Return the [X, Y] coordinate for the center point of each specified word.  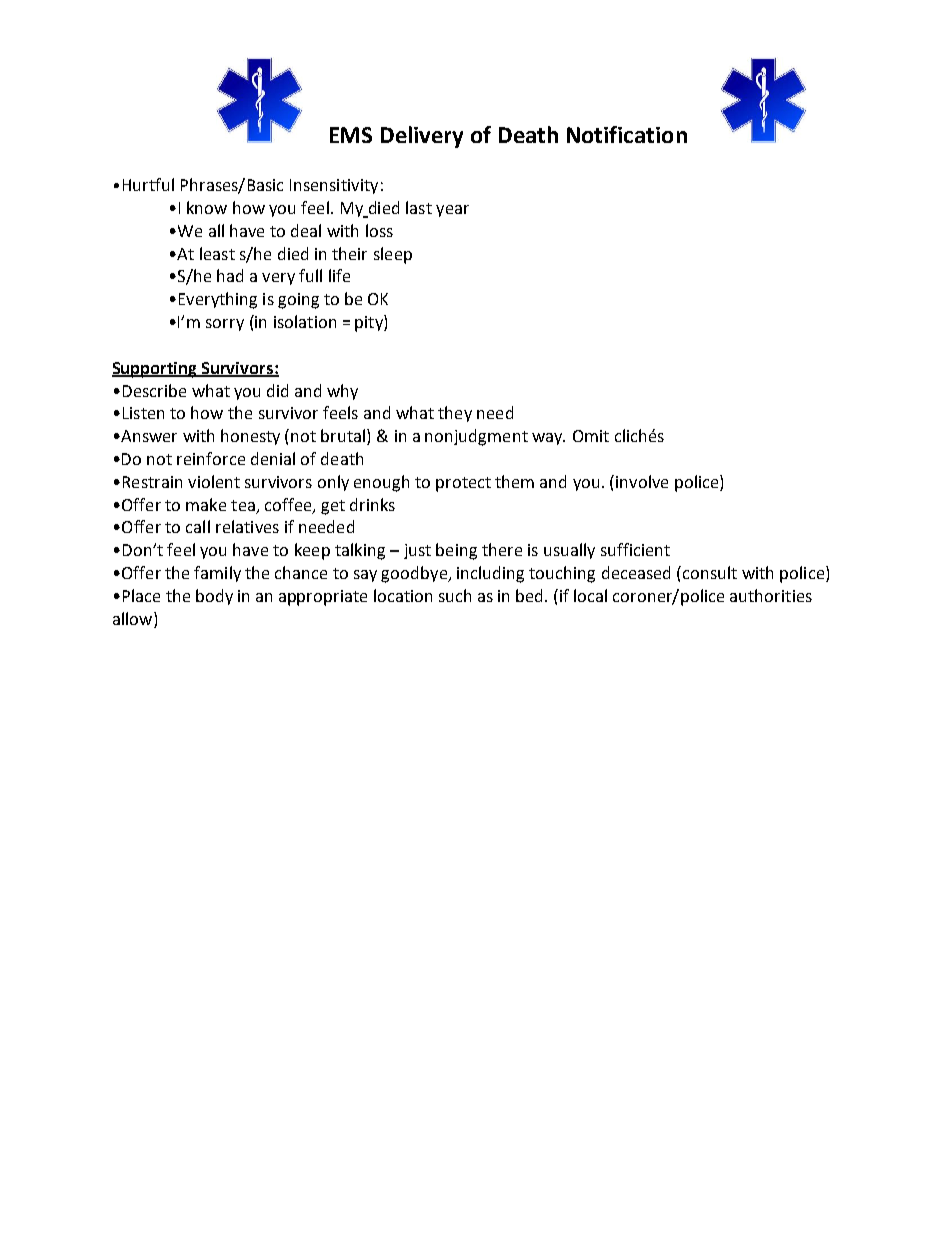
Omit [591, 436]
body [214, 597]
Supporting [156, 370]
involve [642, 481]
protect [463, 484]
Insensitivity [334, 186]
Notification [627, 134]
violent [214, 481]
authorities [771, 595]
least [217, 253]
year [452, 211]
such [455, 595]
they [455, 414]
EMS [351, 135]
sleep [393, 255]
